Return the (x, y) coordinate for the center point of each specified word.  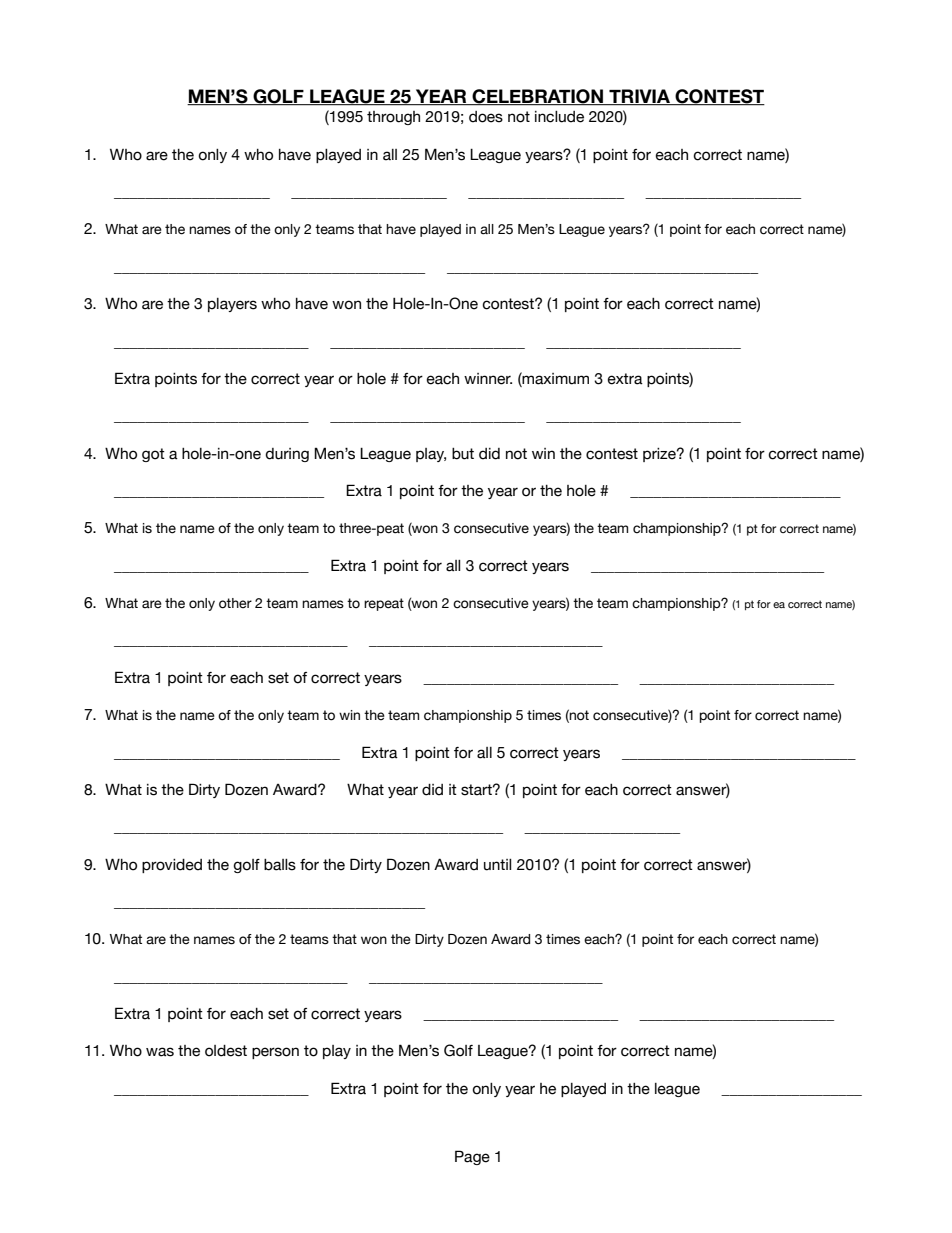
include (559, 117)
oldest (226, 1051)
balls (280, 865)
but (463, 454)
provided (172, 866)
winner (488, 379)
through (393, 118)
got (153, 455)
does (486, 117)
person (275, 1053)
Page (472, 1157)
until (497, 865)
